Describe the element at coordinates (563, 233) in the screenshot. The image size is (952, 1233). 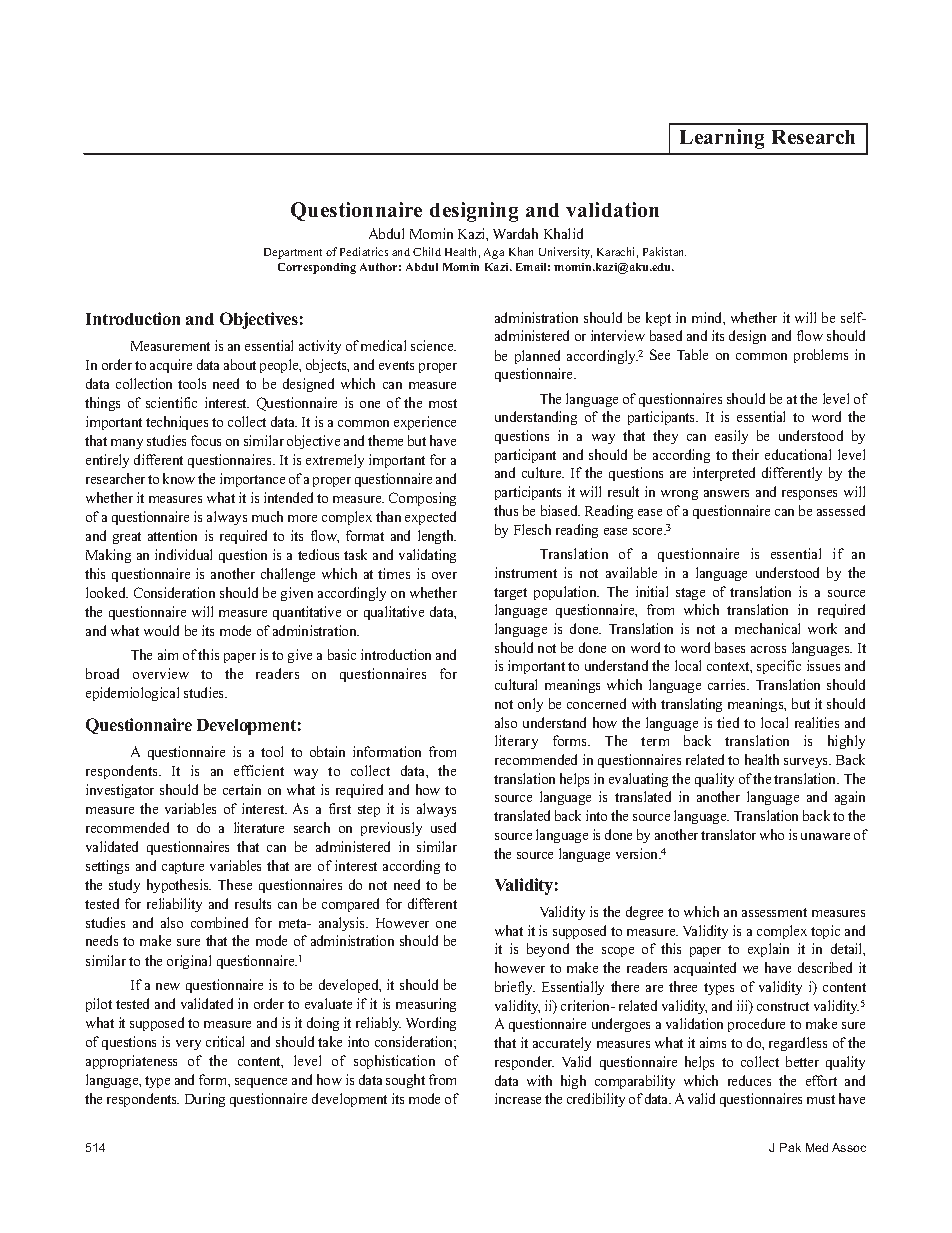
I see `Khalid` at that location.
